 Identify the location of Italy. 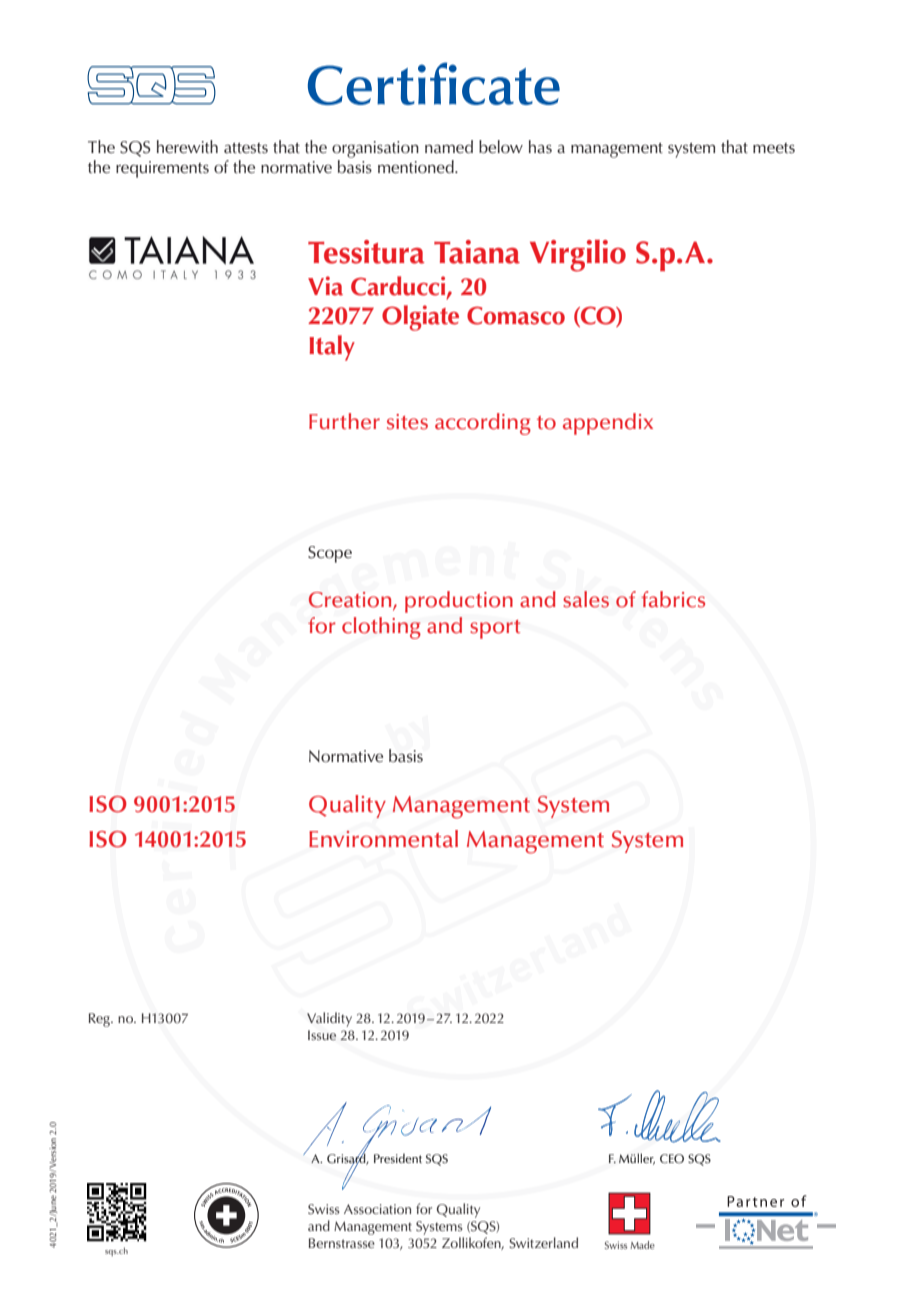
(332, 348).
